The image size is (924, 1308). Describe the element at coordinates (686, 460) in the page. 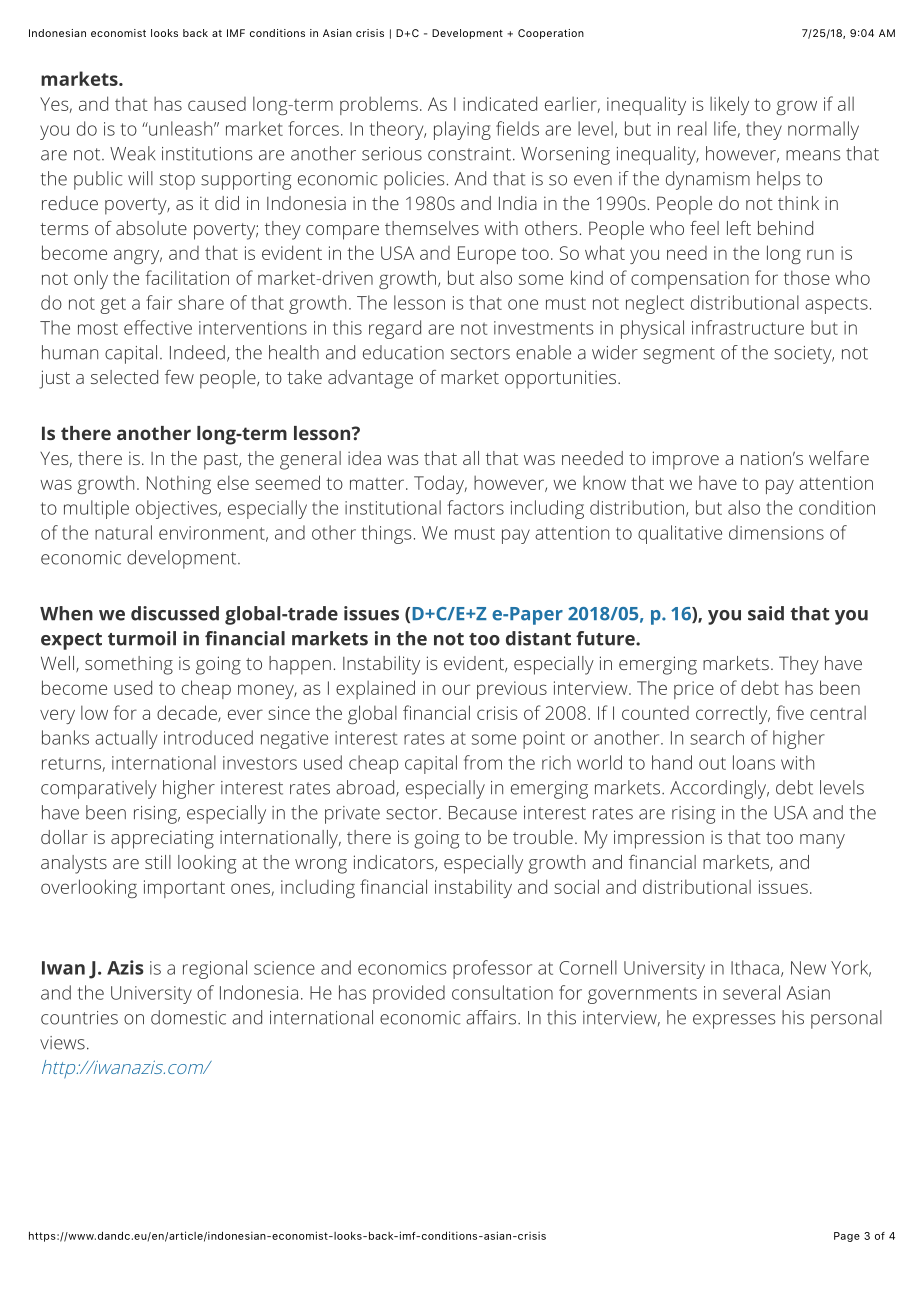

I see `improve` at that location.
